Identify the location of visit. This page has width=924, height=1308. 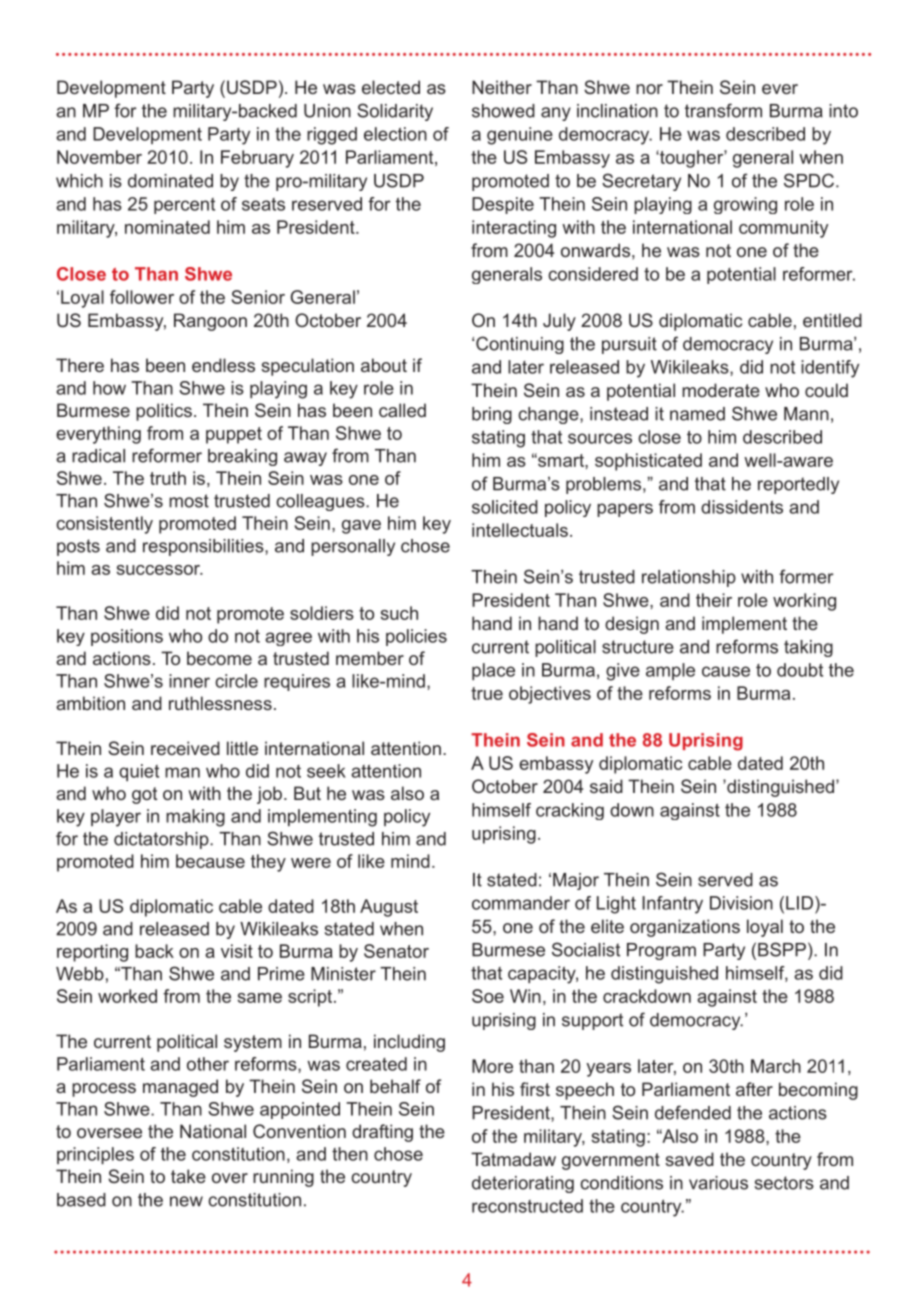
(237, 951).
